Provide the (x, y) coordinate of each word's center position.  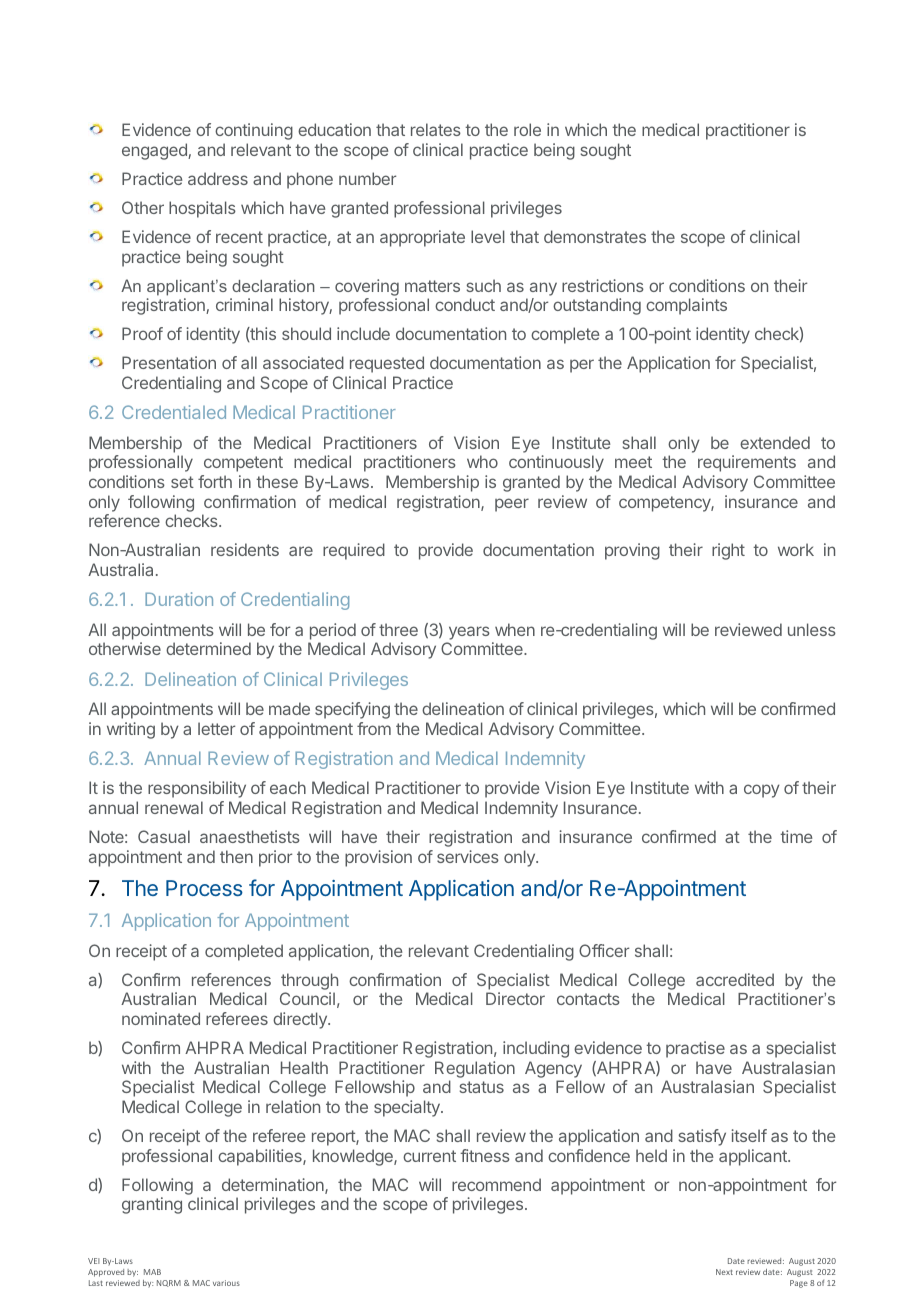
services (468, 856)
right (728, 551)
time (796, 836)
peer (512, 505)
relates (436, 129)
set (182, 482)
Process (204, 888)
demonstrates (595, 236)
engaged (155, 151)
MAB (152, 1272)
